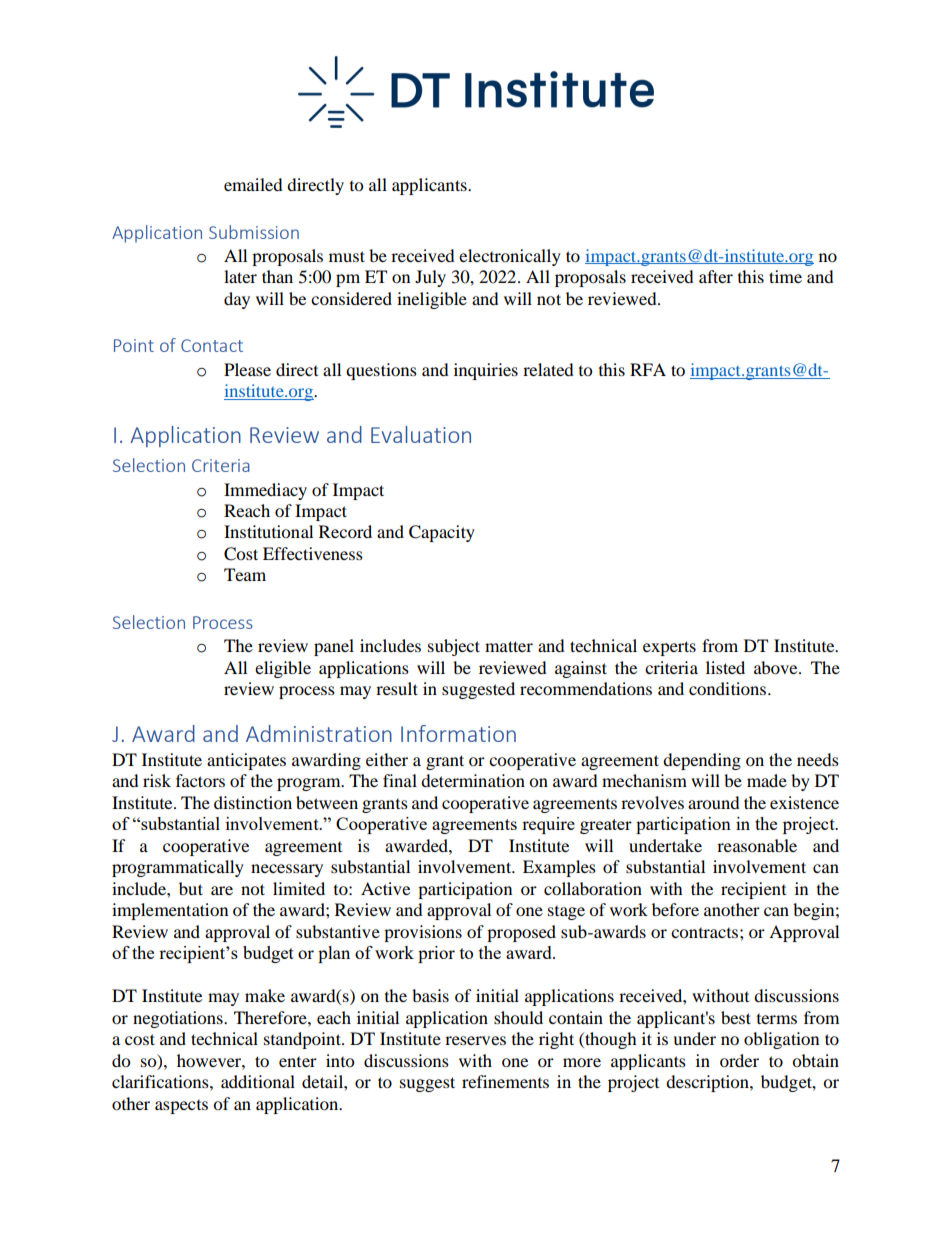 The height and width of the document is (1233, 952). What do you see at coordinates (714, 802) in the document?
I see `around` at bounding box center [714, 802].
